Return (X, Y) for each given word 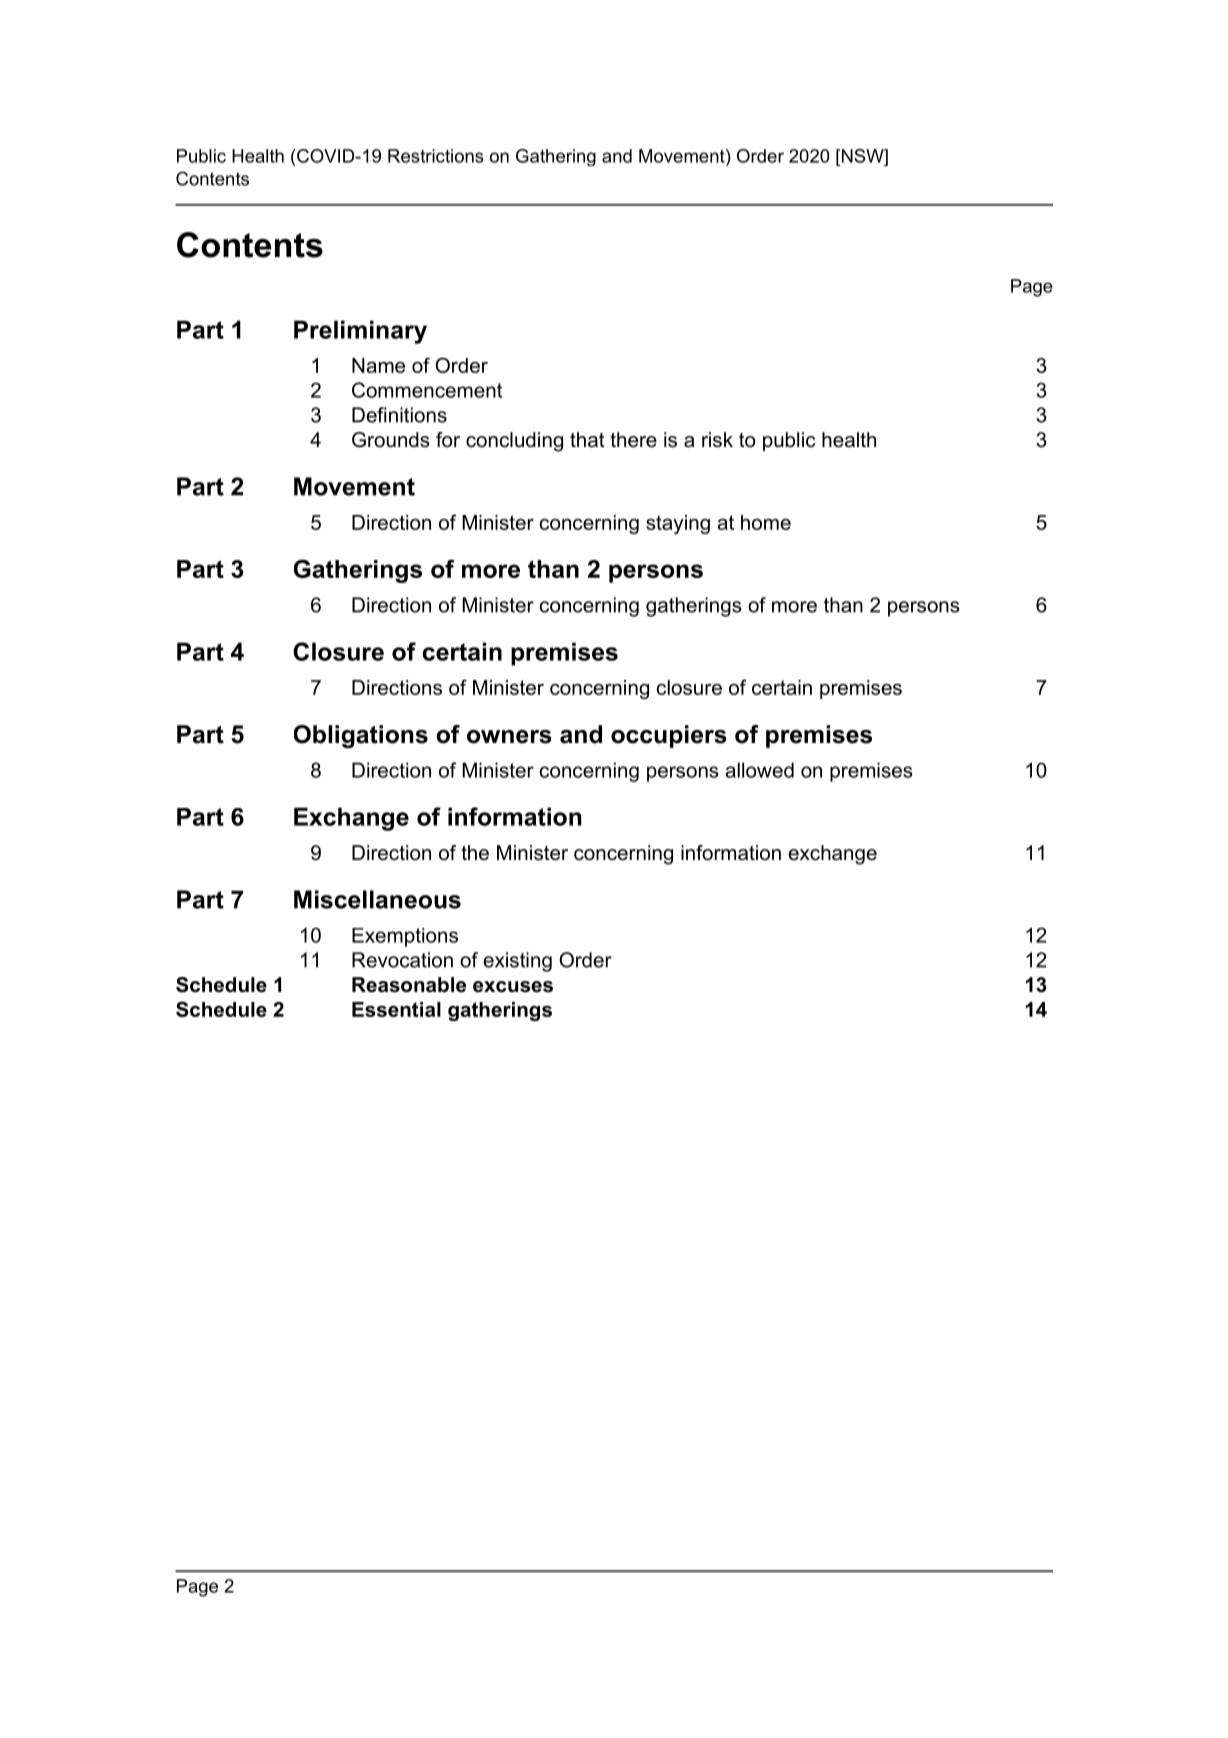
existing (517, 962)
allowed (759, 770)
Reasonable (409, 985)
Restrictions (436, 156)
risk (717, 440)
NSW (862, 156)
